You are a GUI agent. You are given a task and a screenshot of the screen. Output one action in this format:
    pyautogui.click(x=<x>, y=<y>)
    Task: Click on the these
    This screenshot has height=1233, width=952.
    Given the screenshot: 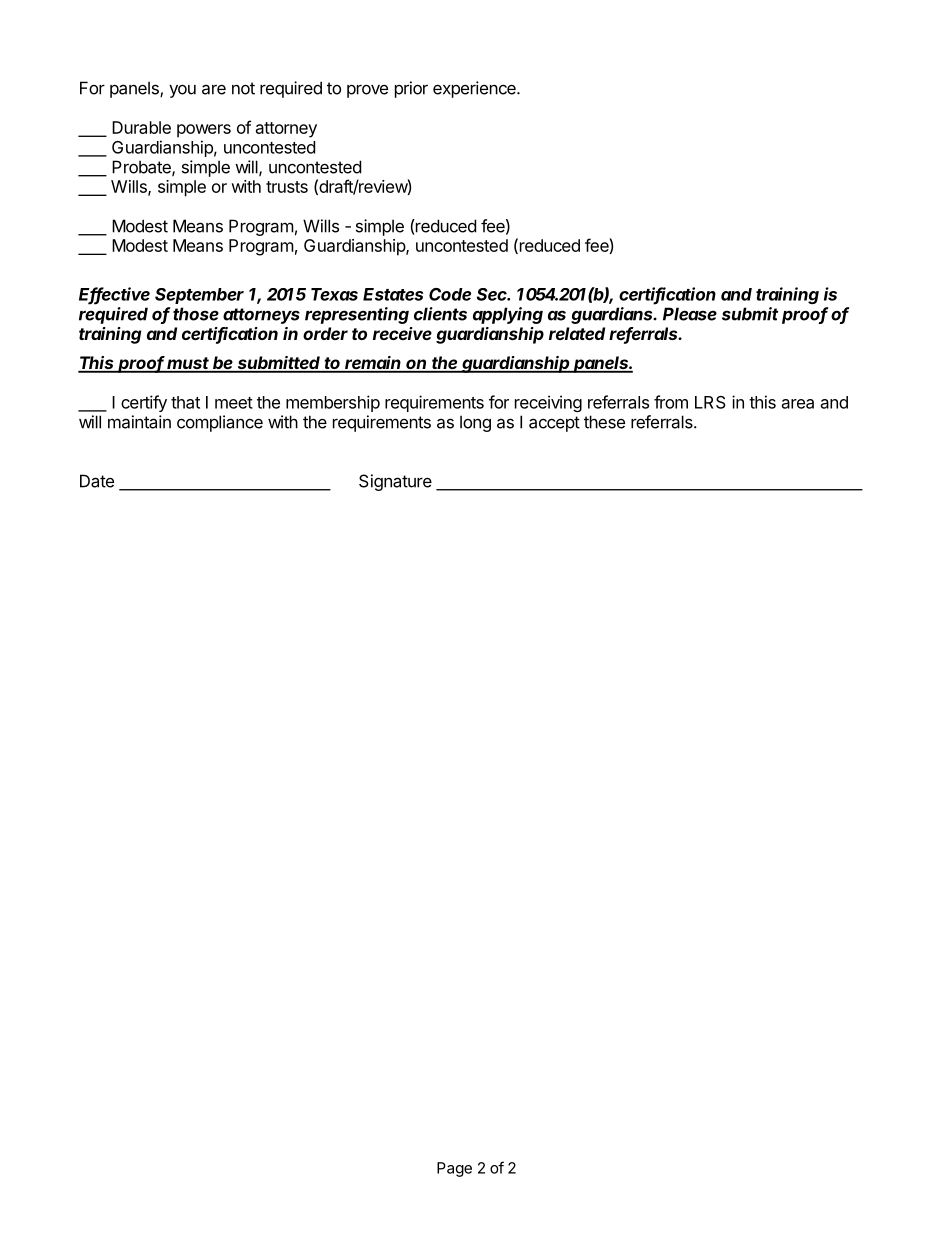 What is the action you would take?
    pyautogui.click(x=604, y=422)
